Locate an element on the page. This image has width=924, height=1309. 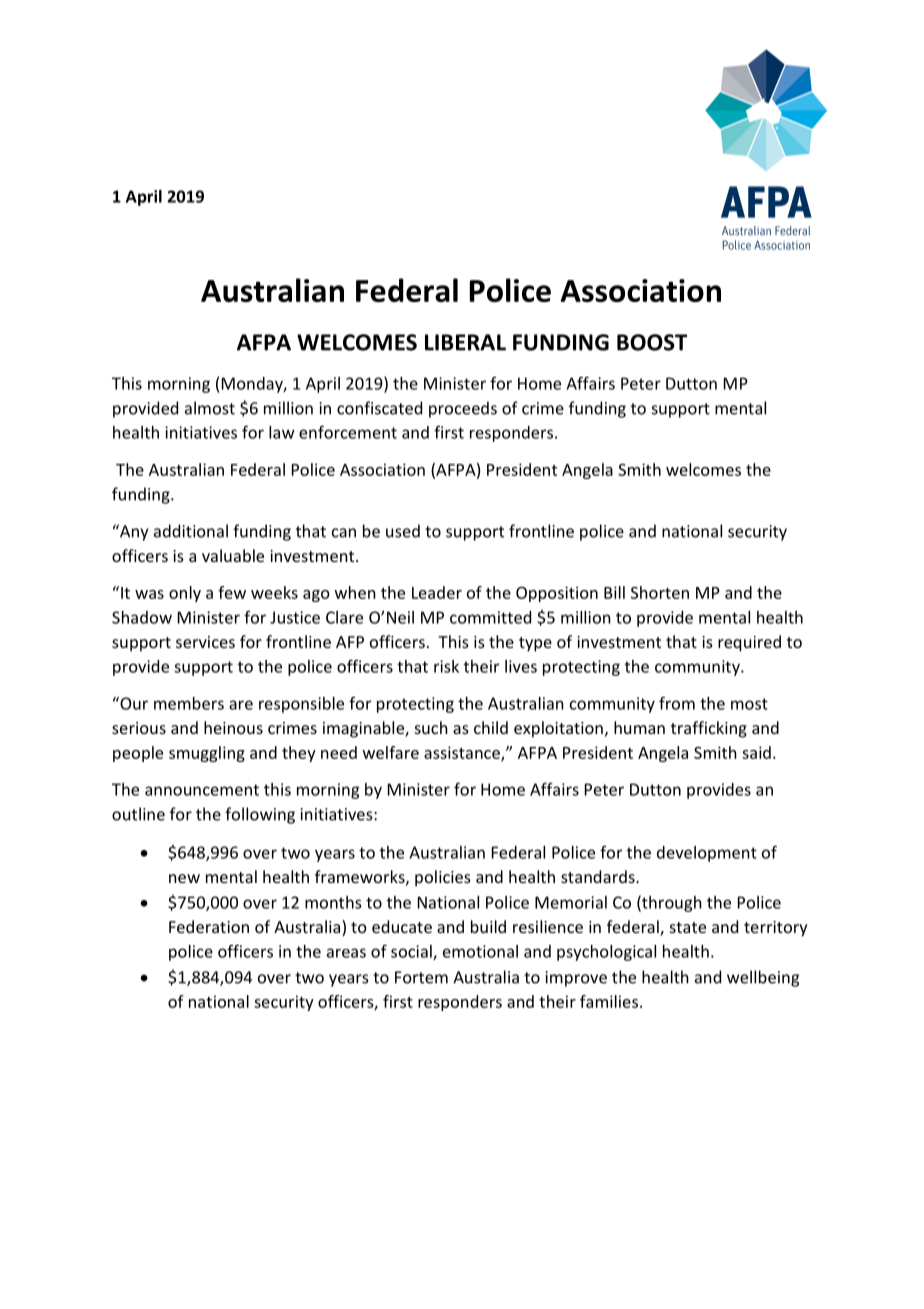
services is located at coordinates (205, 642).
